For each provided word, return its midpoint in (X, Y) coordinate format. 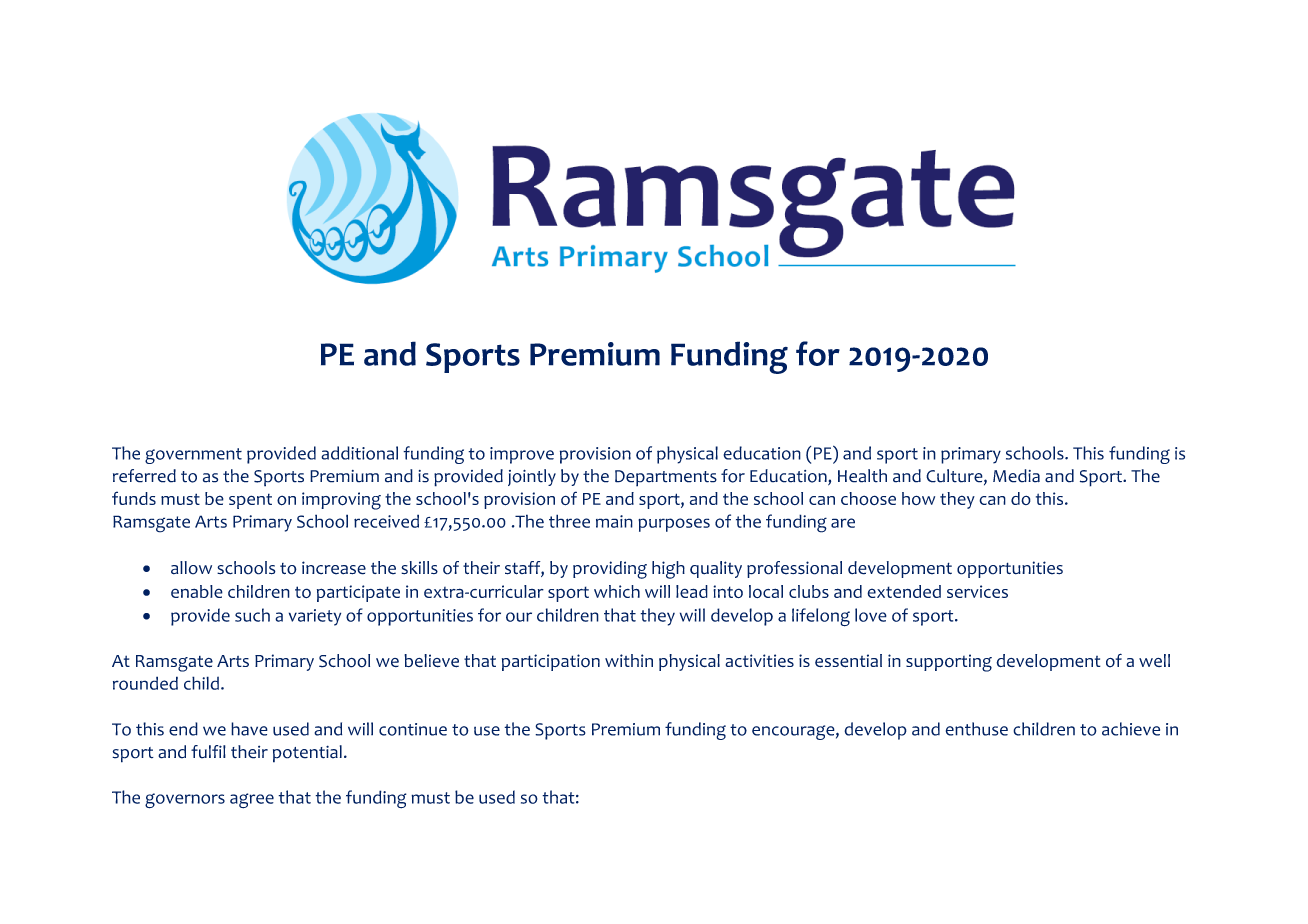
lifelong (821, 617)
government (193, 456)
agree (252, 801)
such (252, 615)
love (871, 615)
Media (1016, 476)
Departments (666, 478)
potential (307, 754)
